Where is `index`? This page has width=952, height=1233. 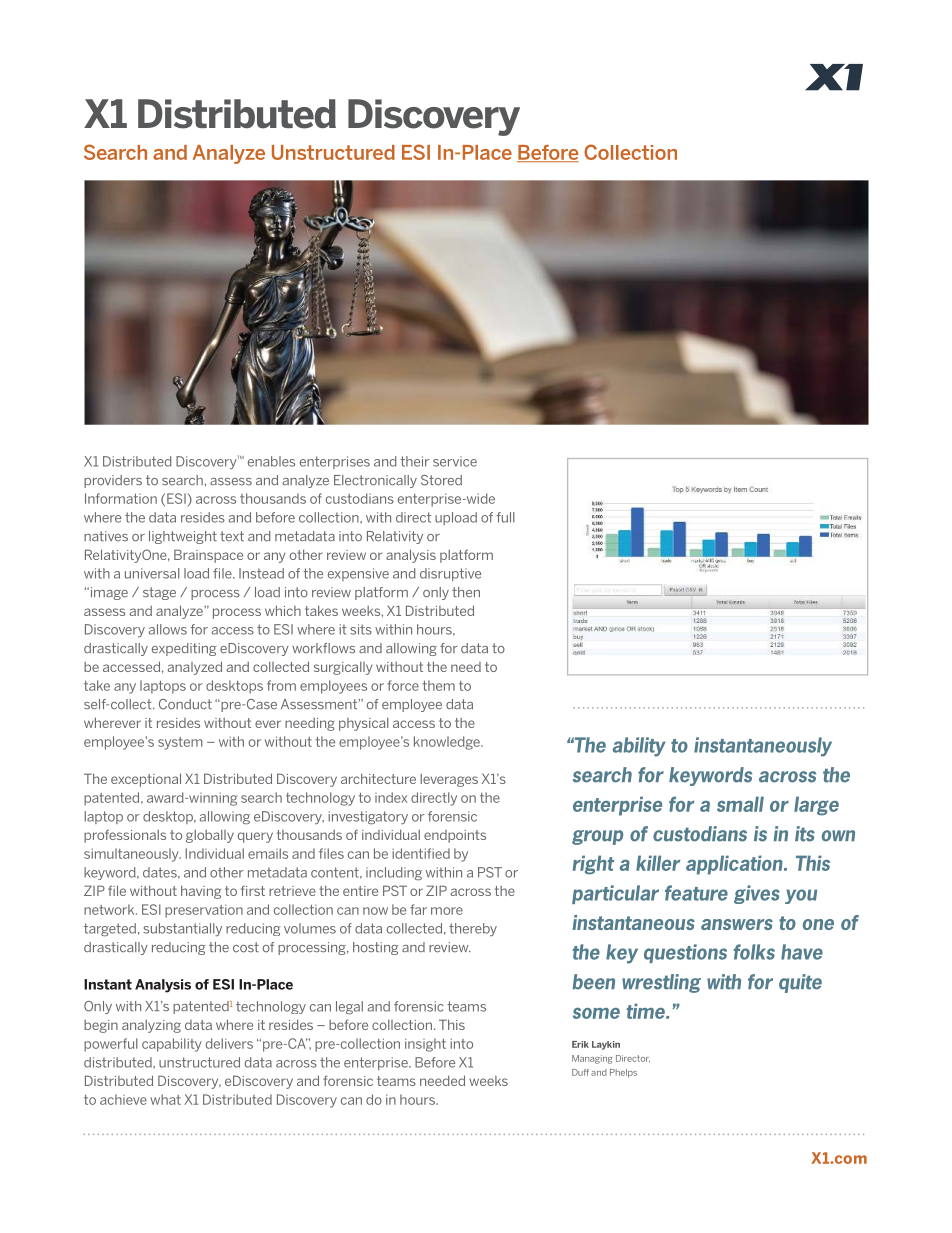 index is located at coordinates (391, 797).
